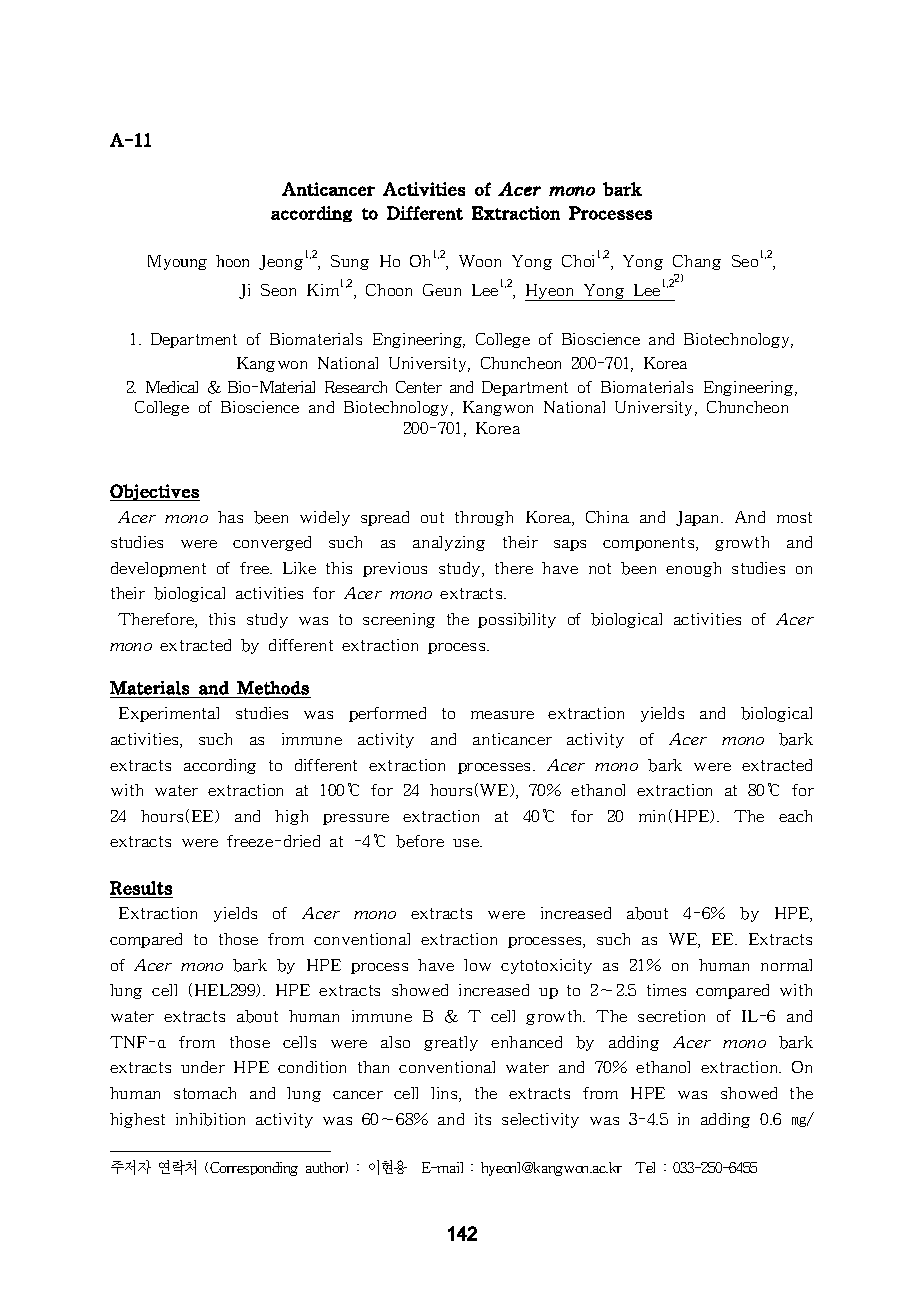  What do you see at coordinates (697, 262) in the document?
I see `Chang` at bounding box center [697, 262].
